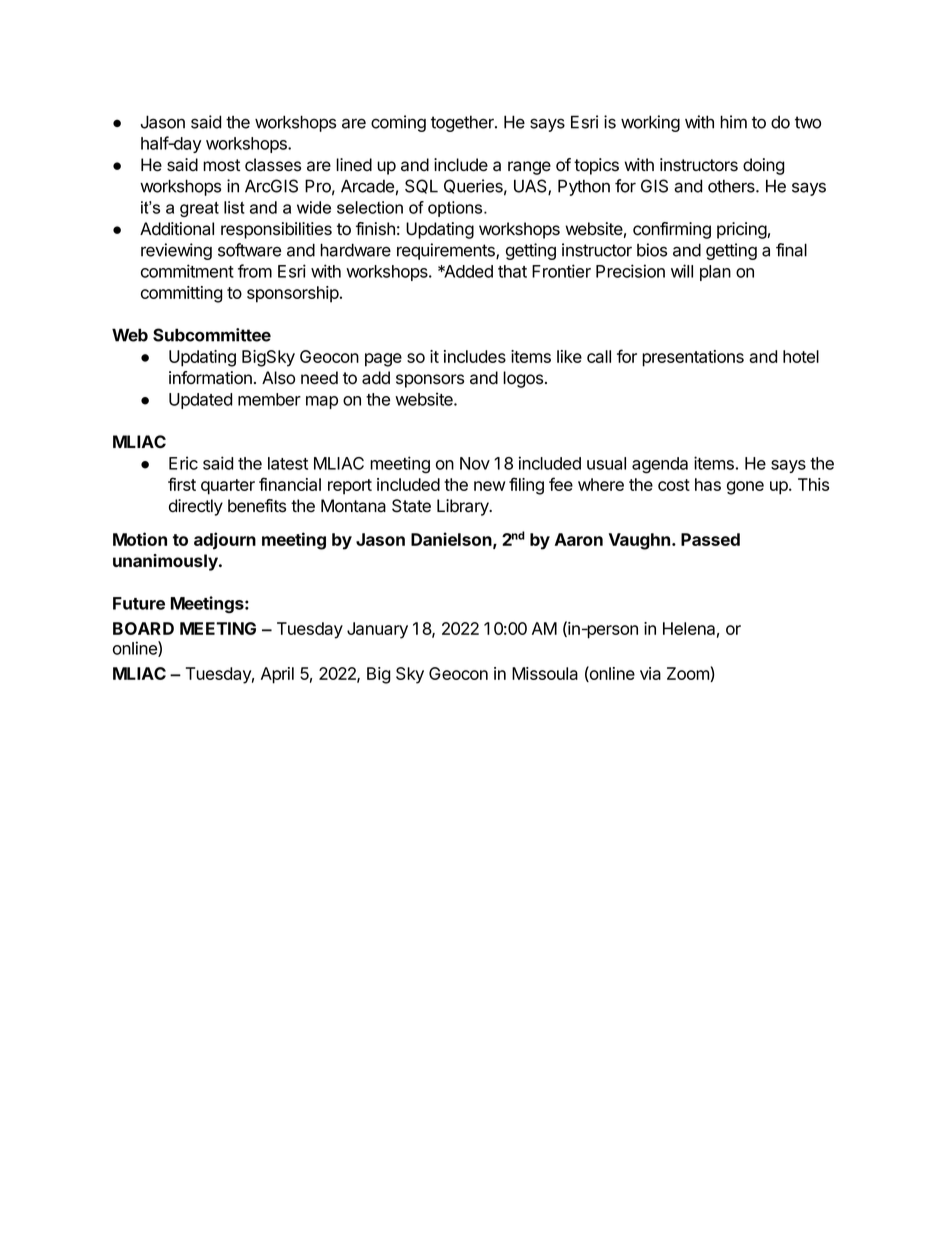 This image has width=952, height=1233. I want to click on Subcommittee, so click(212, 335).
